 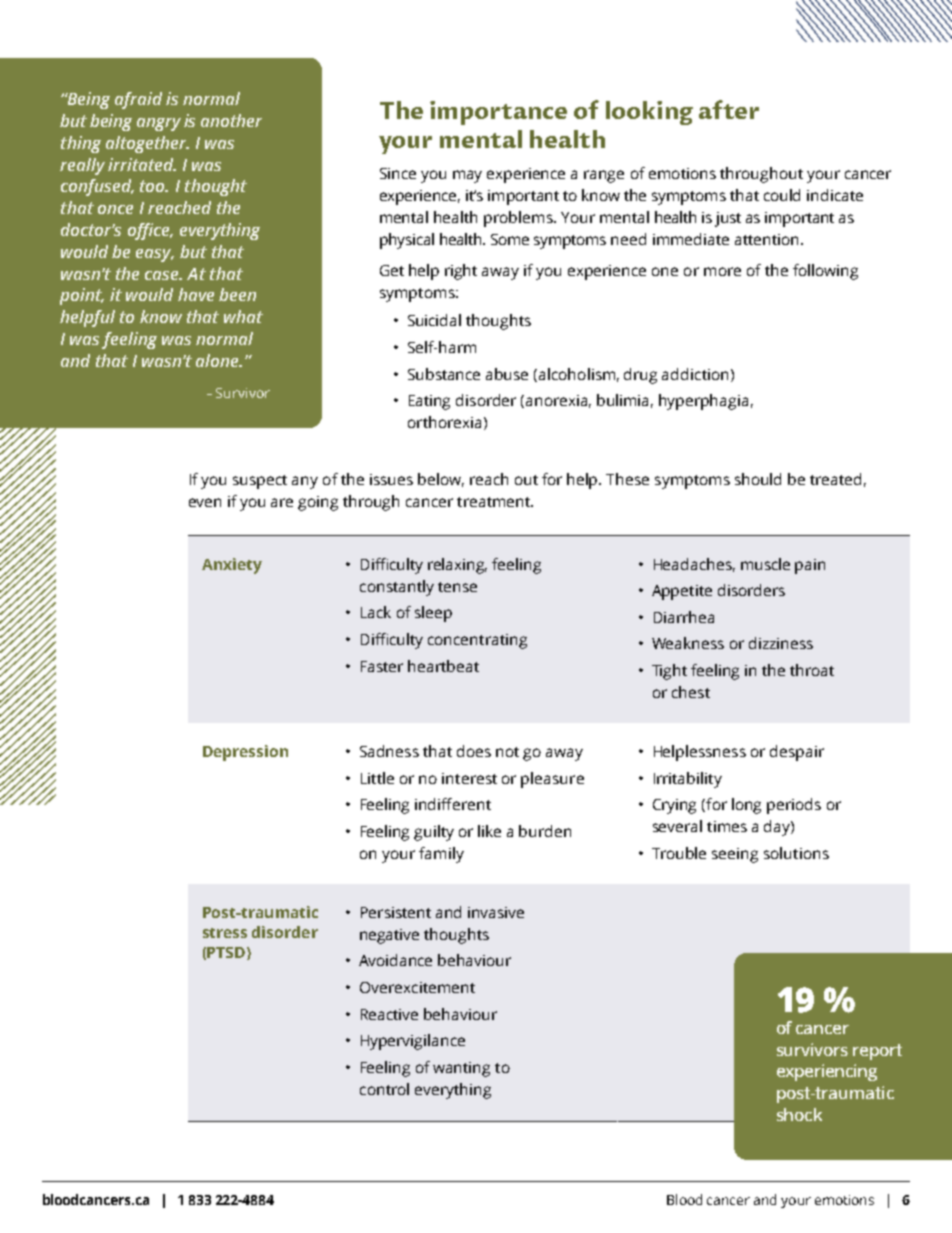 I want to click on have, so click(x=196, y=294).
